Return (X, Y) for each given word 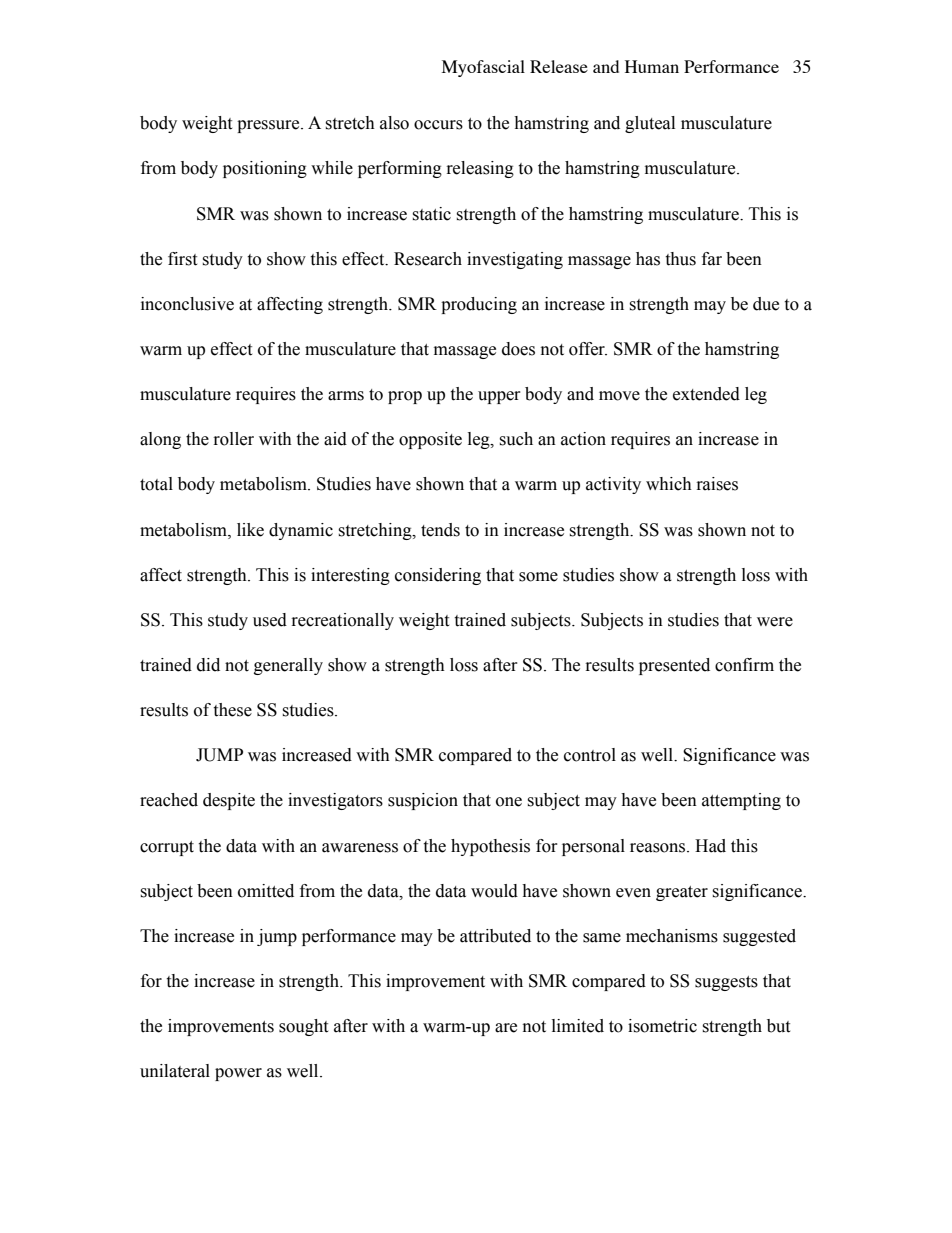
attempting (741, 801)
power (238, 1074)
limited (578, 1026)
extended (706, 394)
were (775, 622)
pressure (269, 126)
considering (438, 576)
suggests (726, 983)
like (250, 530)
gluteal (650, 124)
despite (229, 801)
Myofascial (483, 68)
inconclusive (187, 304)
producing (479, 305)
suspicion (423, 801)
